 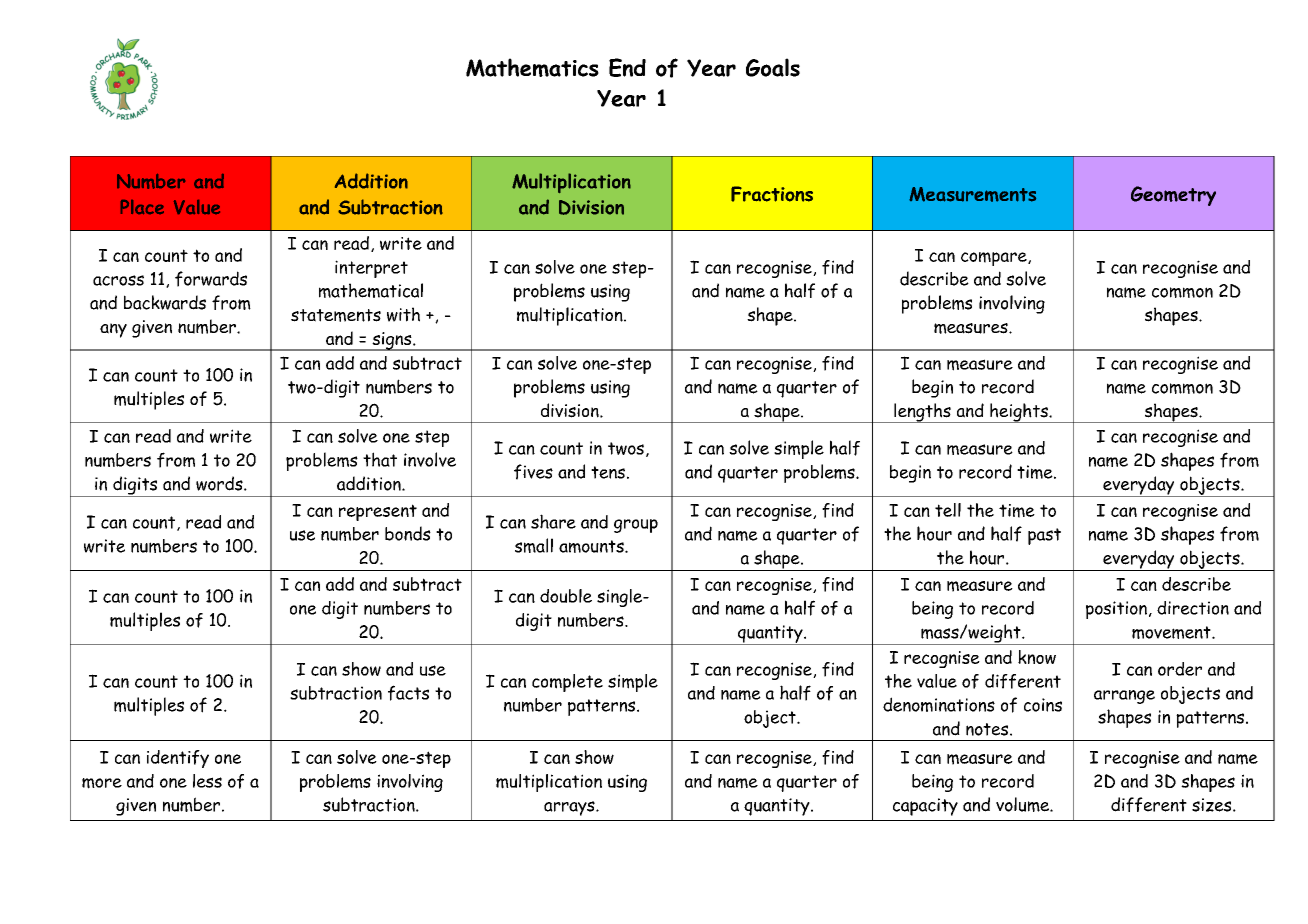 What do you see at coordinates (207, 781) in the document?
I see `less` at bounding box center [207, 781].
